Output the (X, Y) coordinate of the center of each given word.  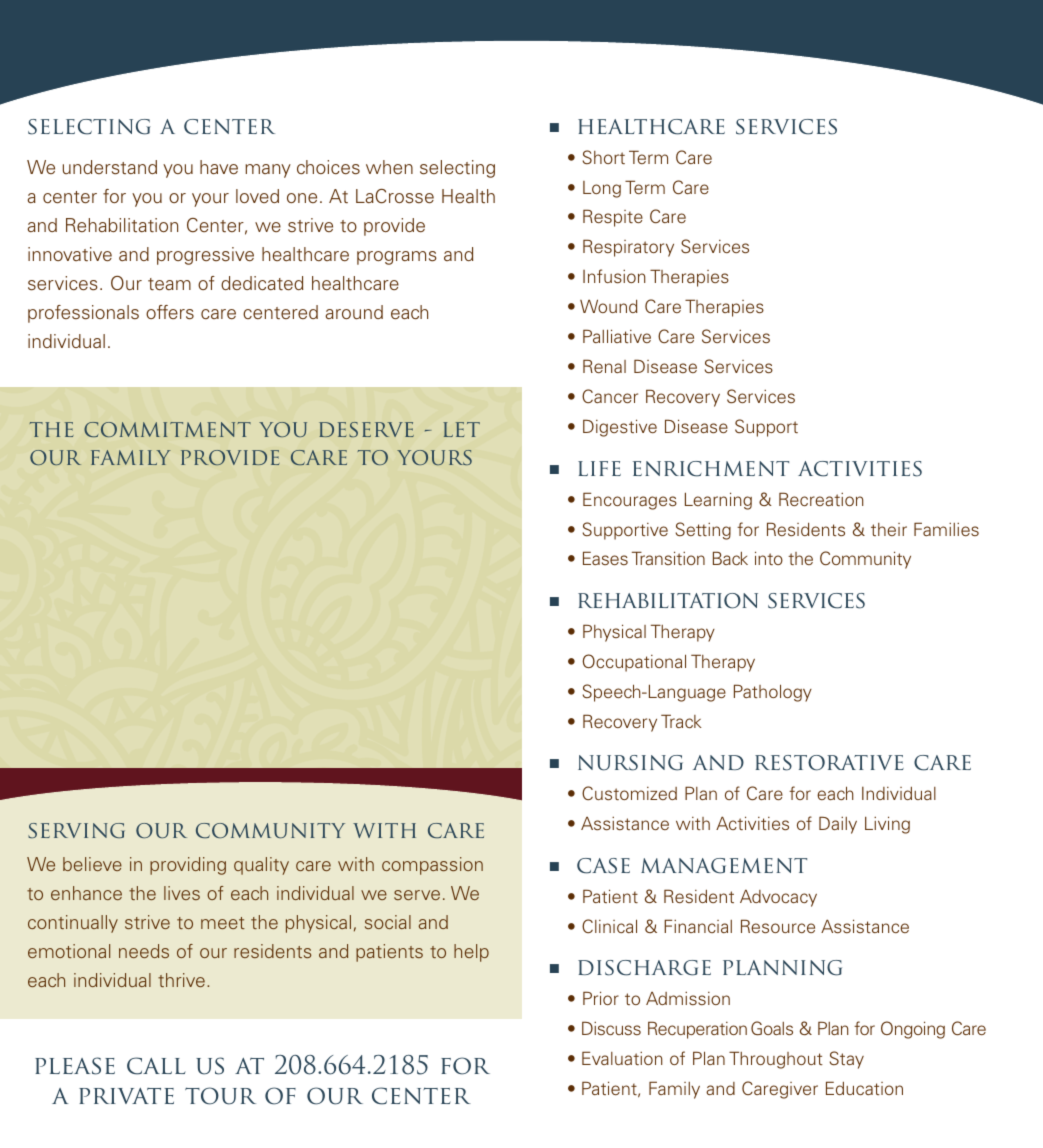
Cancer (610, 396)
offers (170, 312)
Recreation (821, 499)
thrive (181, 980)
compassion (432, 866)
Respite (613, 218)
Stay (847, 1060)
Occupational (634, 663)
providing (188, 866)
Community (865, 560)
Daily (838, 825)
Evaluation (622, 1058)
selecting (457, 169)
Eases (605, 558)
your (210, 200)
